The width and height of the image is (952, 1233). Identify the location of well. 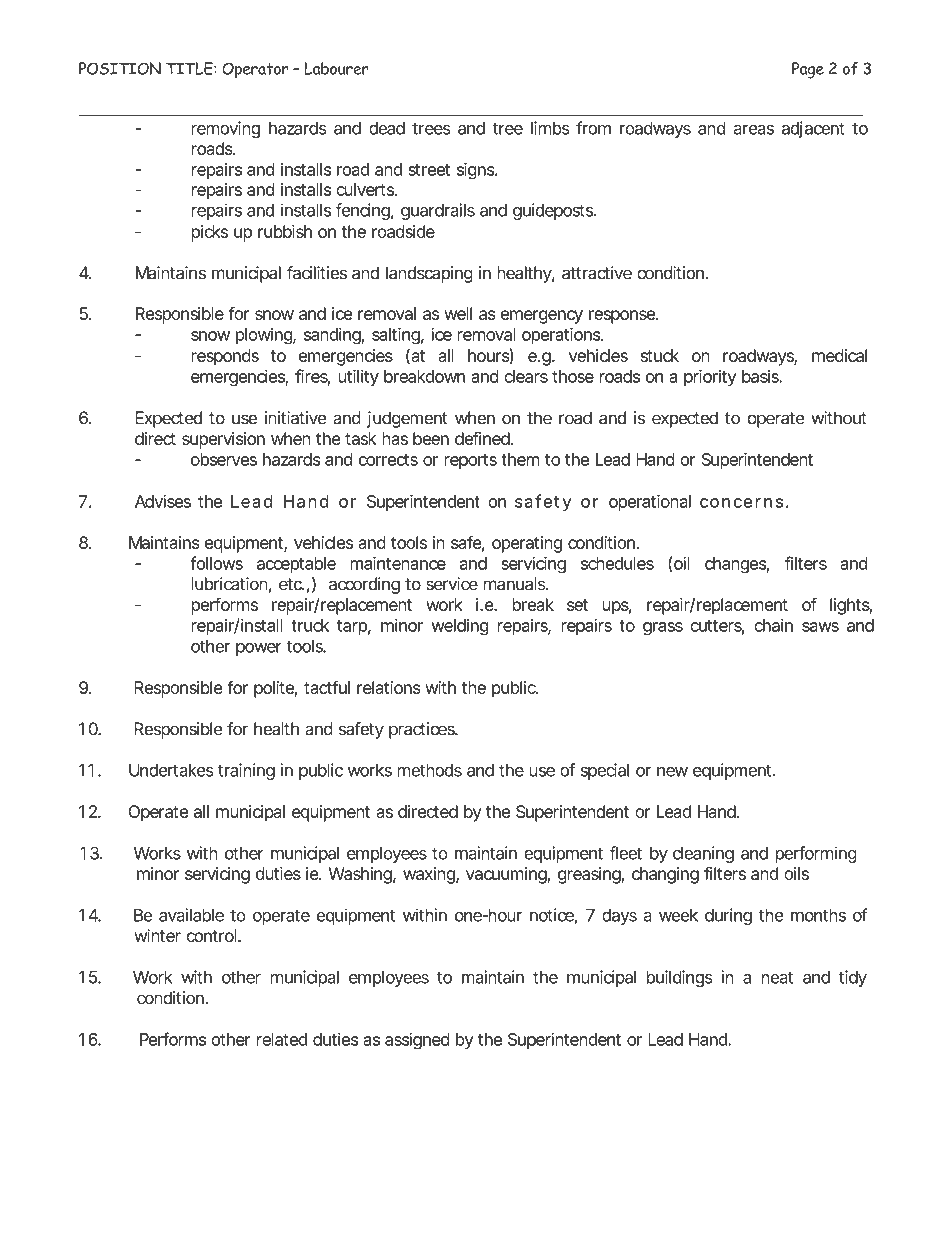
(458, 313).
